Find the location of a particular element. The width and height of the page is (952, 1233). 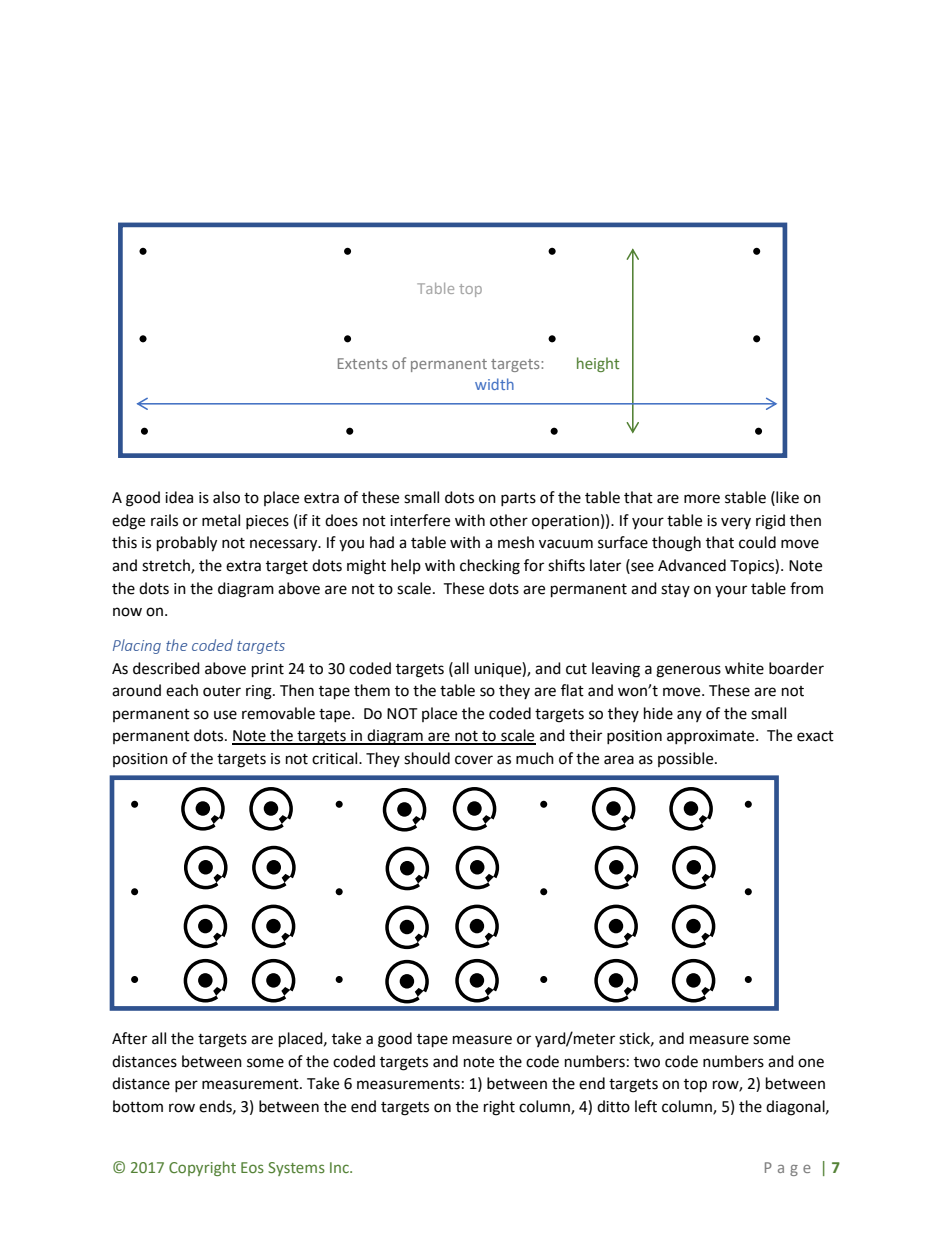

Extents is located at coordinates (362, 363).
